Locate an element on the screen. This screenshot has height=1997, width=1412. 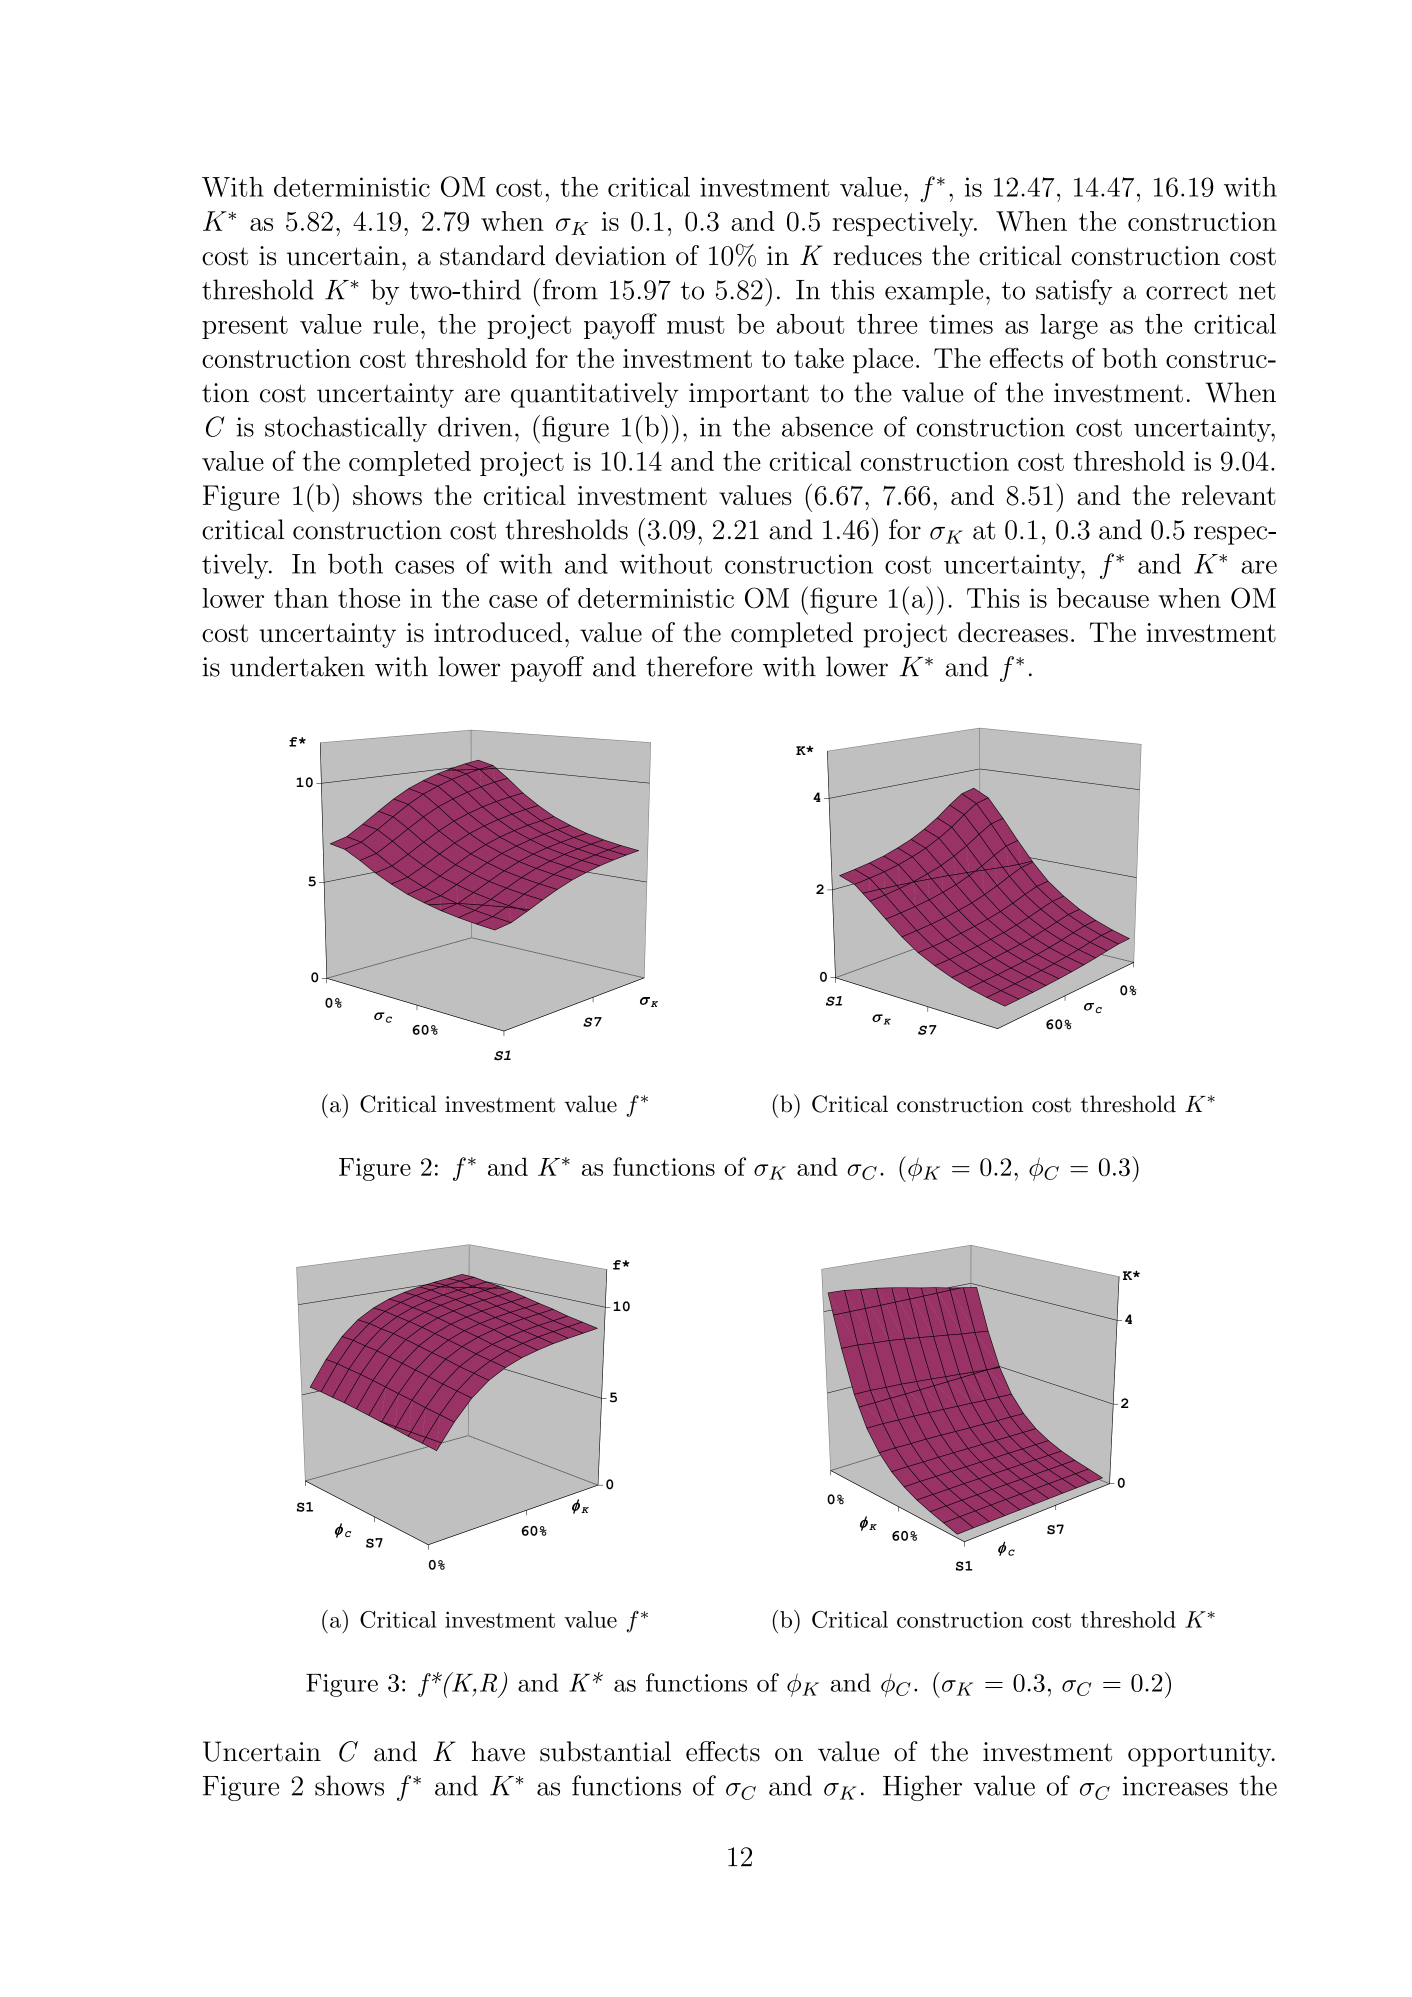
opportunity is located at coordinates (1201, 1754).
